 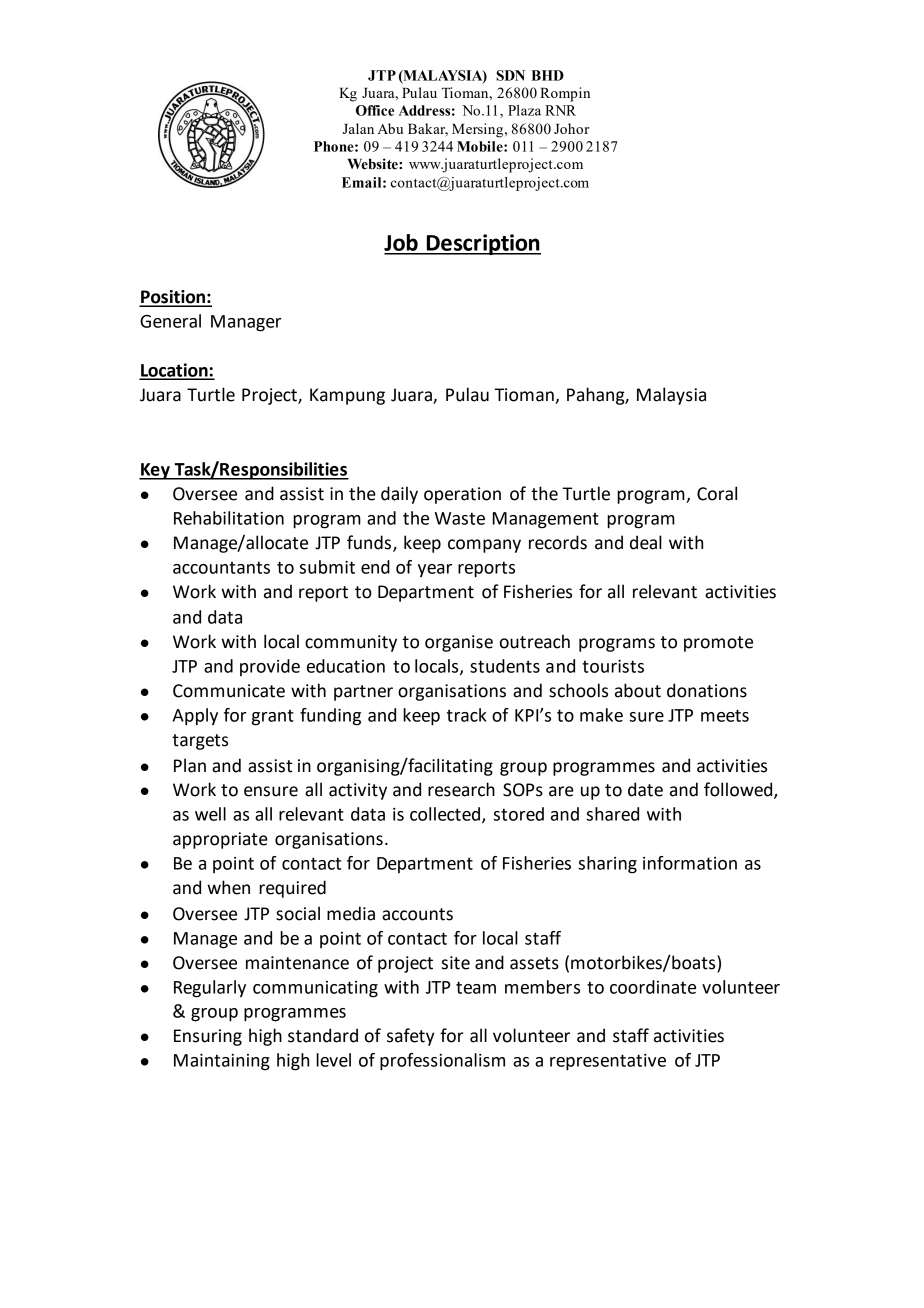 What do you see at coordinates (571, 128) in the screenshot?
I see `Johor` at bounding box center [571, 128].
